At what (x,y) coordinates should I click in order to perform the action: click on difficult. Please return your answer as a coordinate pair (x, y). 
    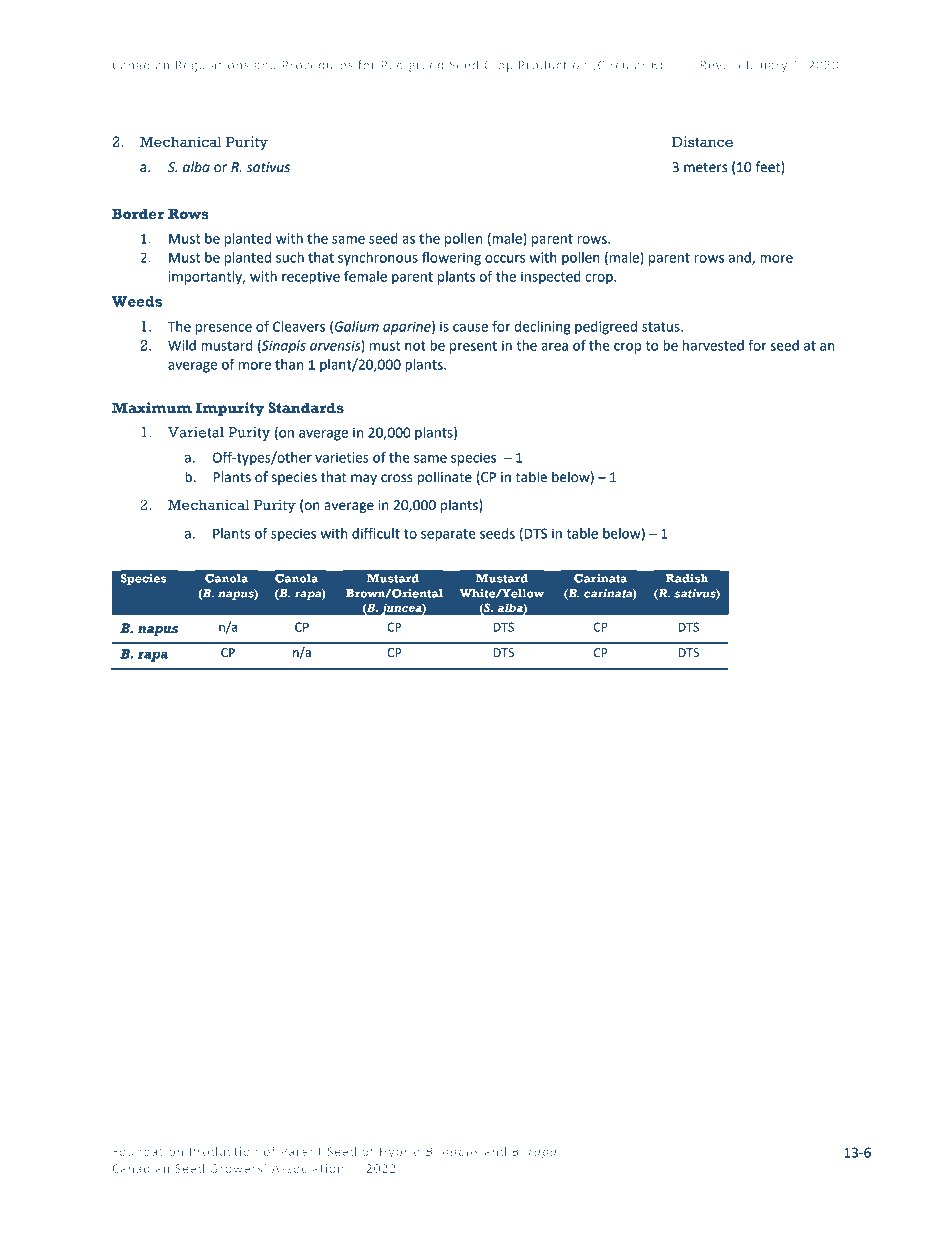
    Looking at the image, I should click on (376, 533).
